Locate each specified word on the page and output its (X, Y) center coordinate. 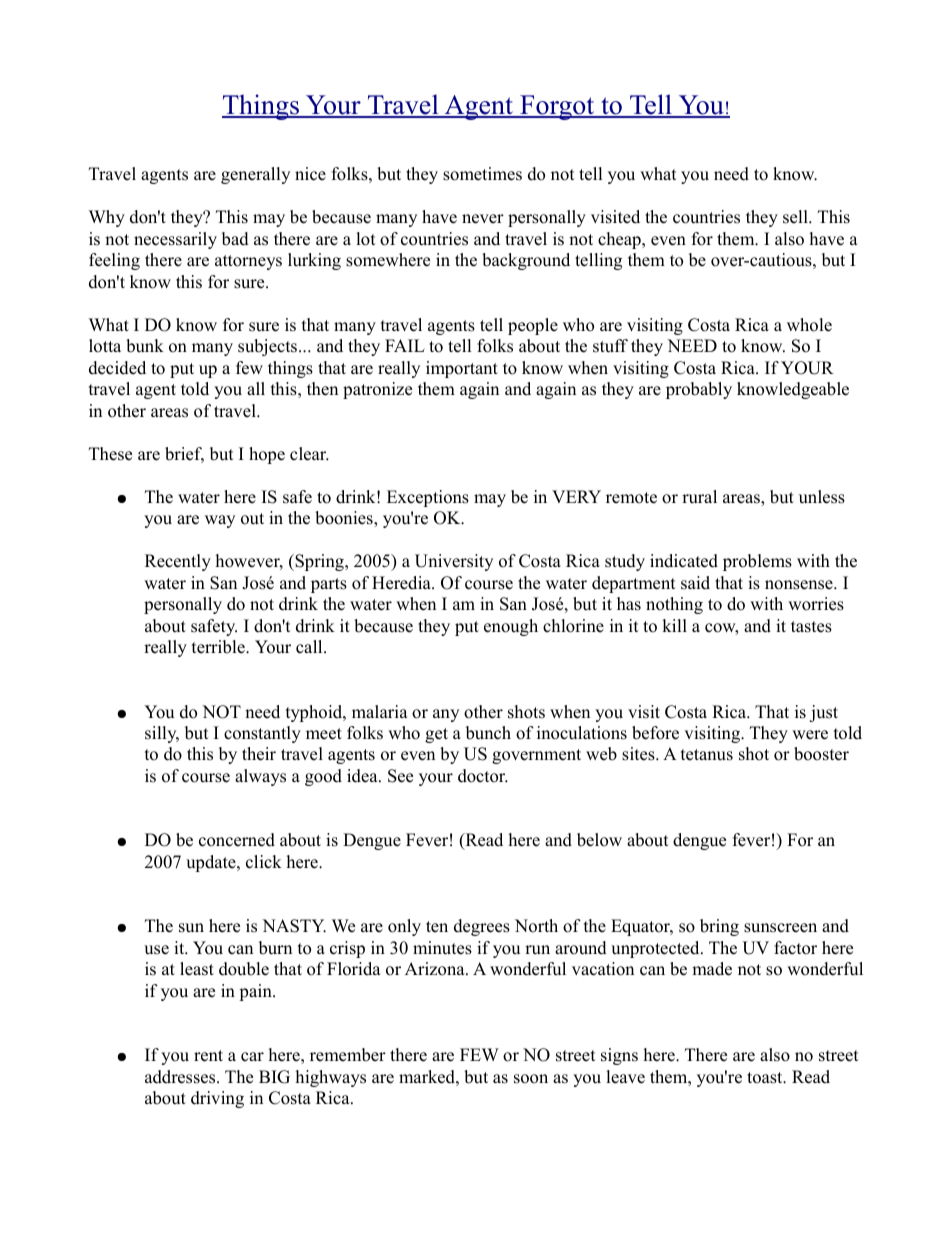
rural (699, 497)
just (823, 713)
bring (719, 927)
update (212, 863)
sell (796, 217)
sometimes (482, 174)
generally (255, 175)
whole (809, 325)
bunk (145, 346)
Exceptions (428, 498)
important (462, 369)
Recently (178, 562)
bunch (488, 733)
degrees (482, 927)
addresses (181, 1077)
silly (162, 734)
